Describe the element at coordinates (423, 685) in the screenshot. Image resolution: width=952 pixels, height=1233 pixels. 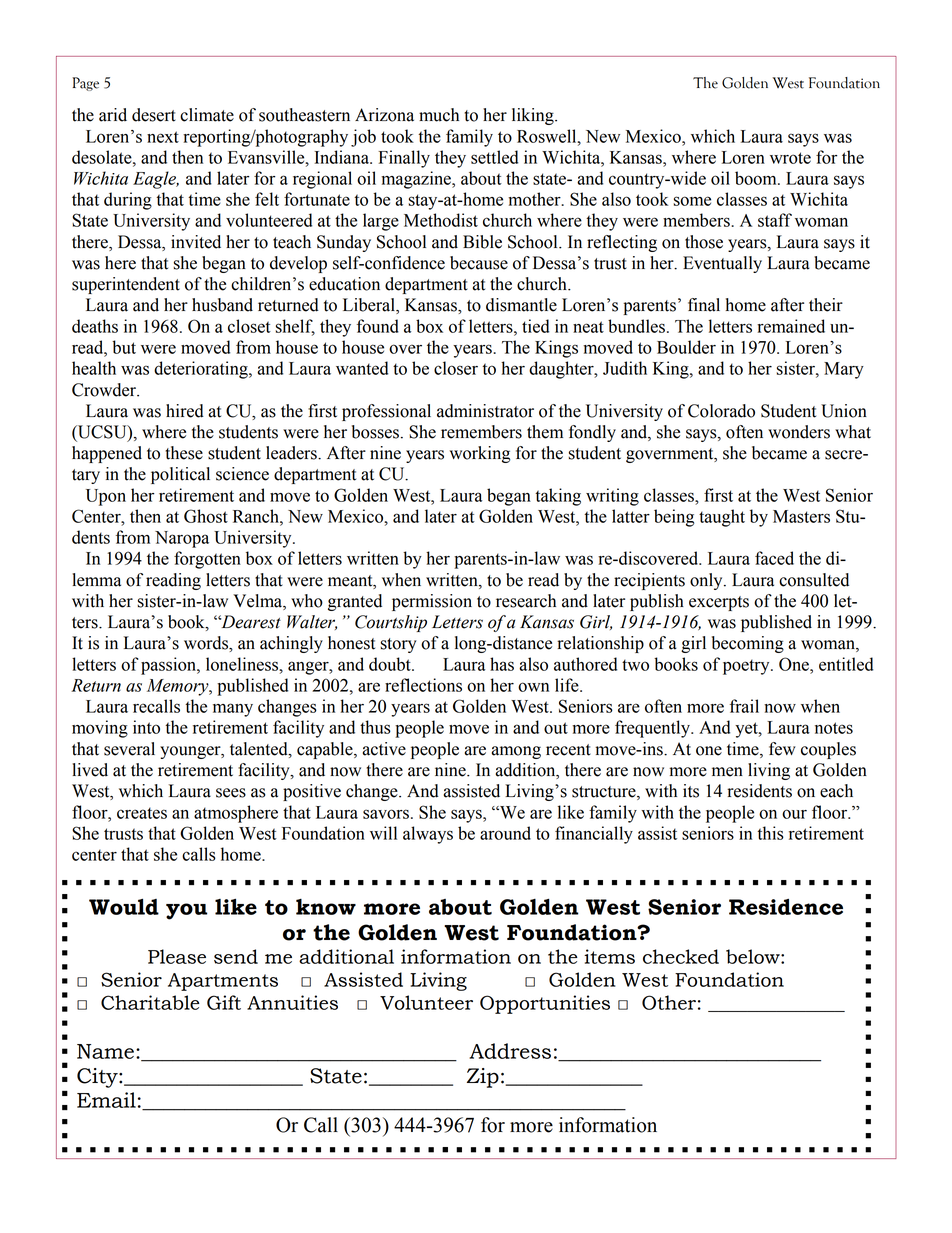
I see `reflections` at that location.
